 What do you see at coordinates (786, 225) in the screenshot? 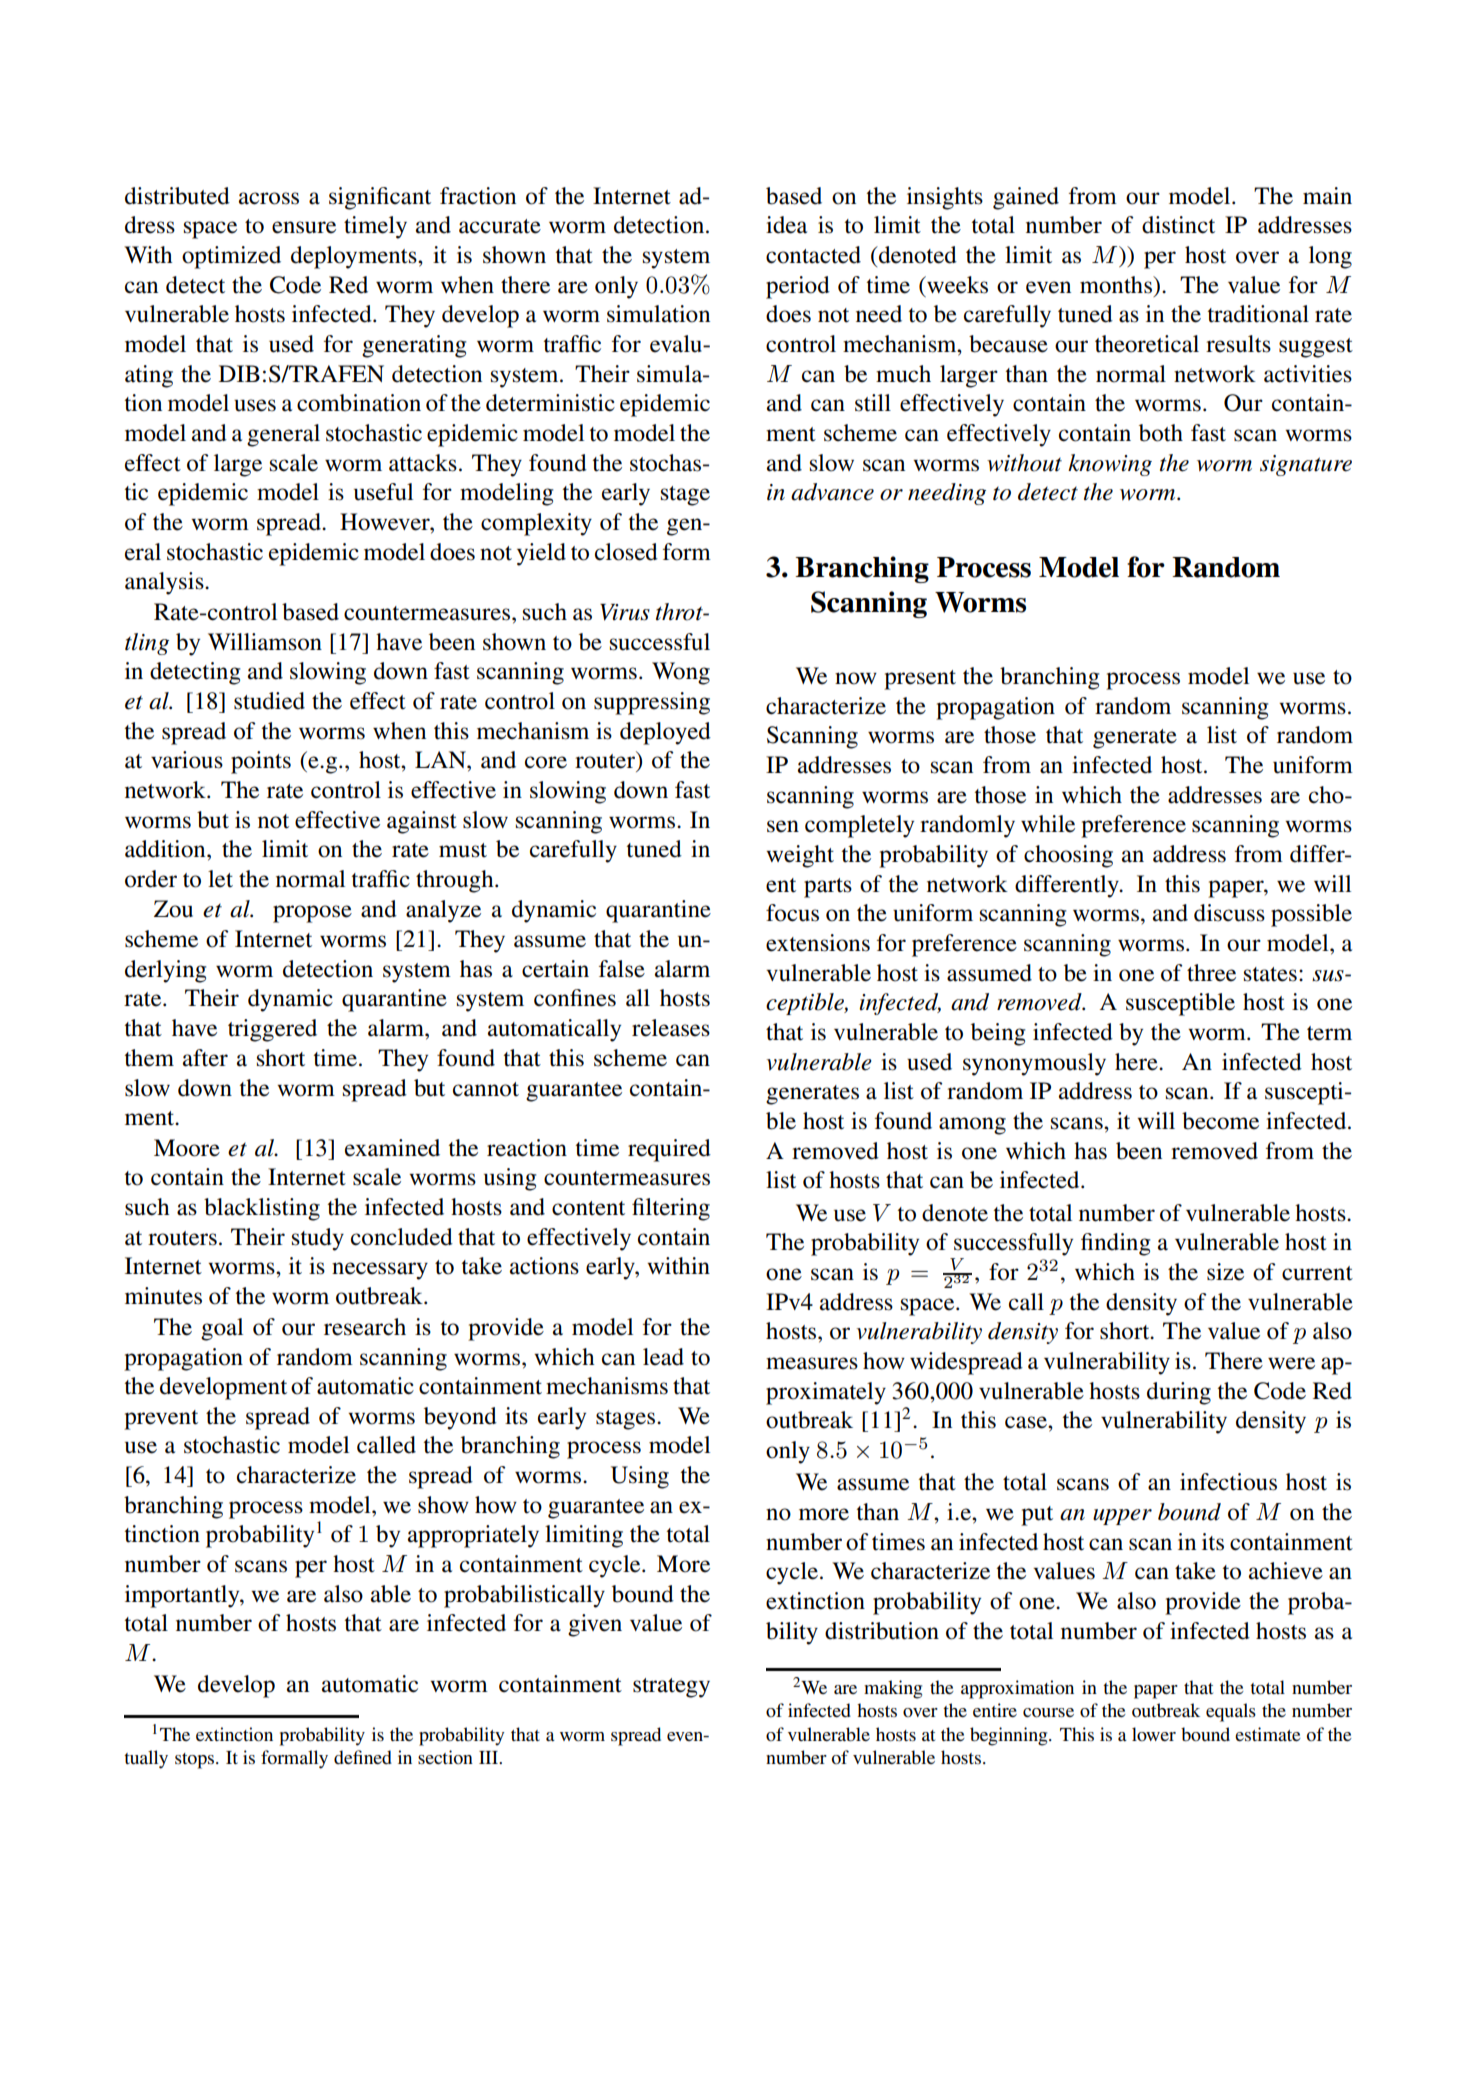
I see `idea` at bounding box center [786, 225].
